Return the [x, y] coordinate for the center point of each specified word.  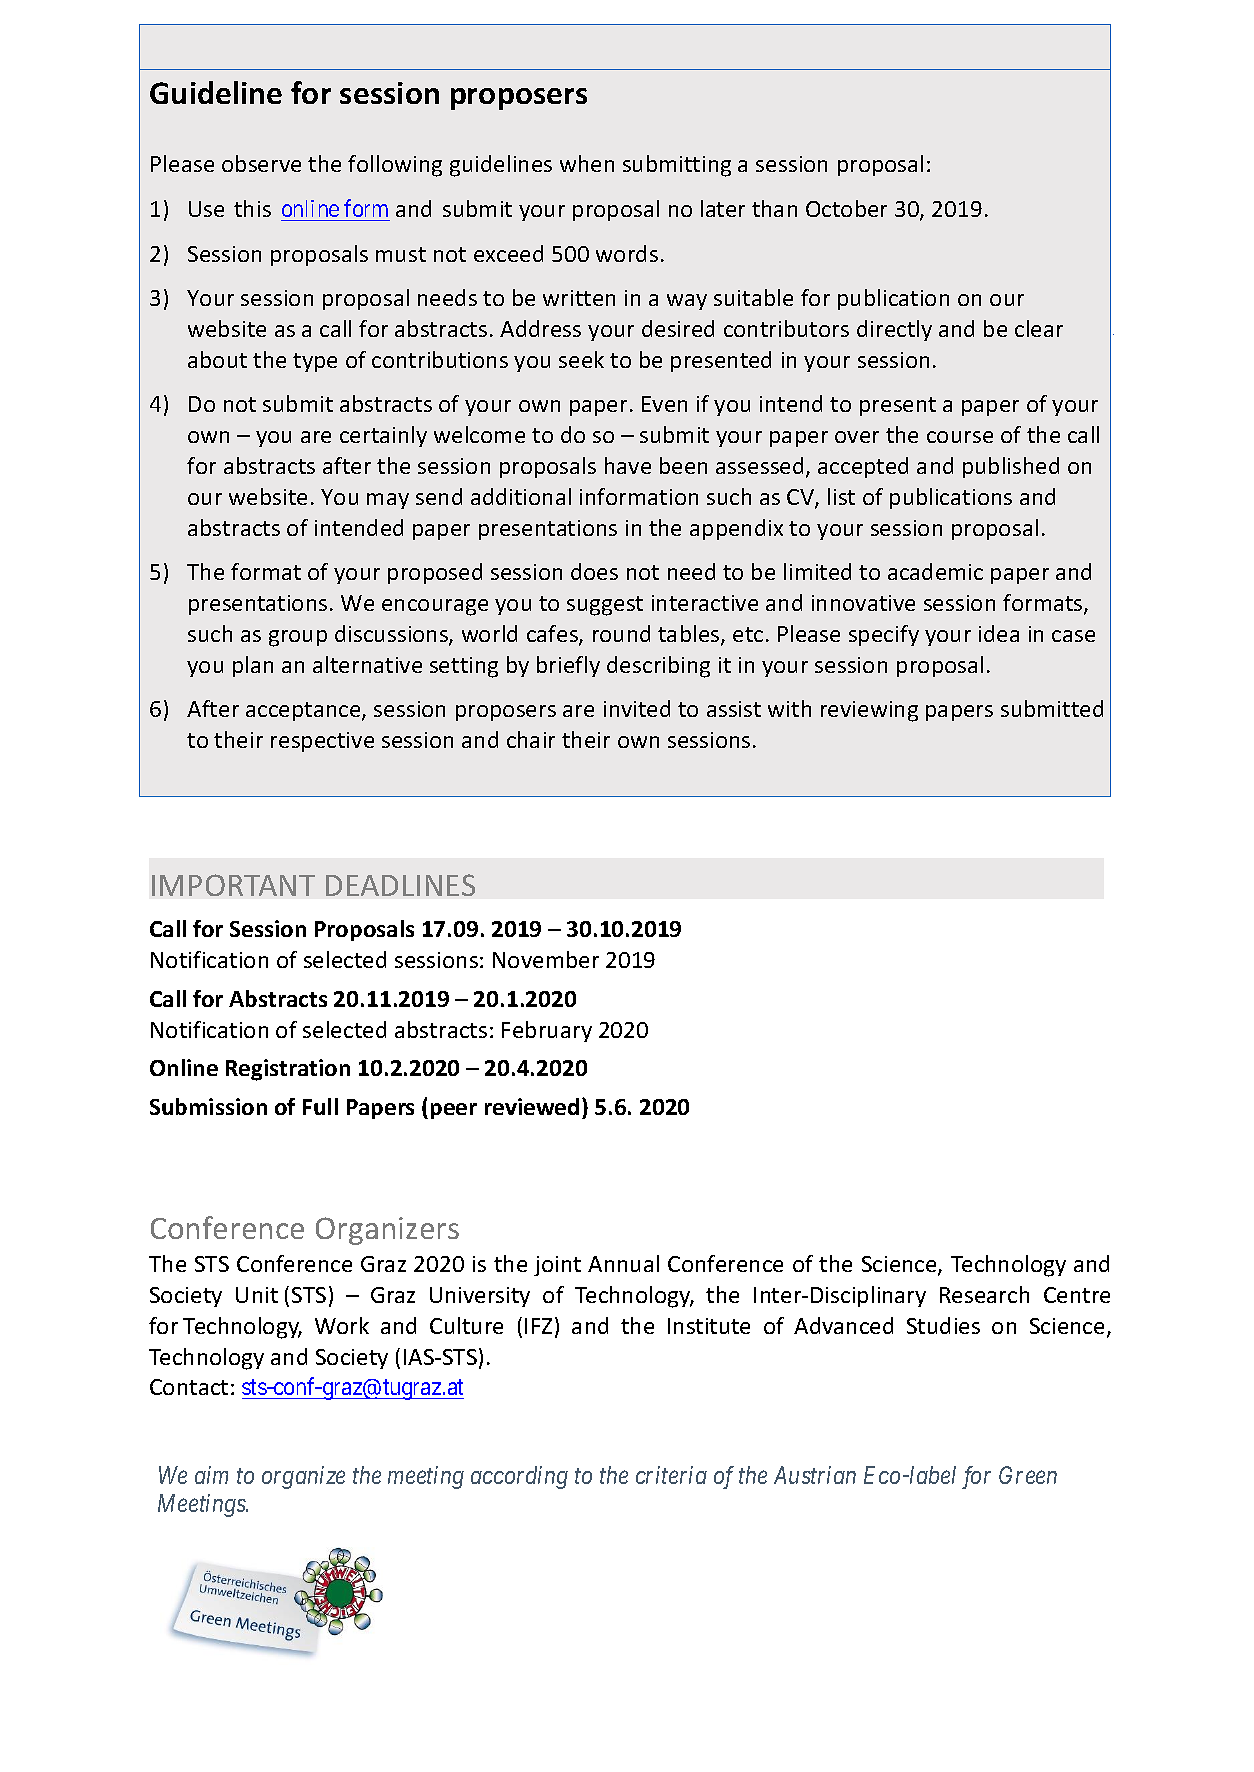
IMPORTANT [233, 885]
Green [1028, 1475]
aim [211, 1475]
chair [531, 739]
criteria [671, 1475]
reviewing [869, 711]
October [846, 208]
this [252, 208]
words [627, 253]
